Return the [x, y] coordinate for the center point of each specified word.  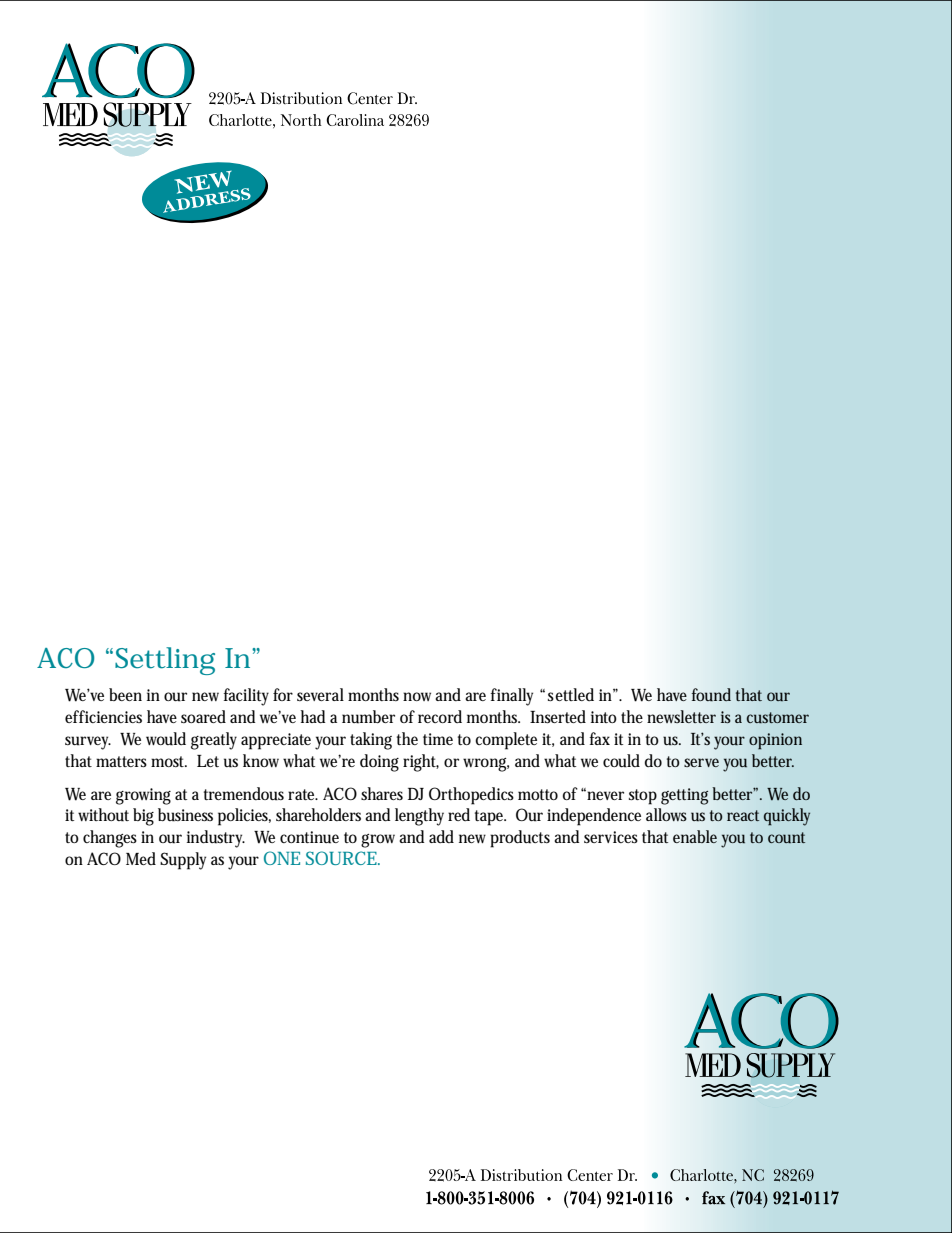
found [711, 695]
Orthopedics [471, 796]
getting [684, 796]
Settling [165, 661]
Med [141, 858]
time [438, 739]
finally [512, 697]
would [166, 739]
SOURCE [342, 858]
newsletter [681, 716]
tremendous [244, 794]
